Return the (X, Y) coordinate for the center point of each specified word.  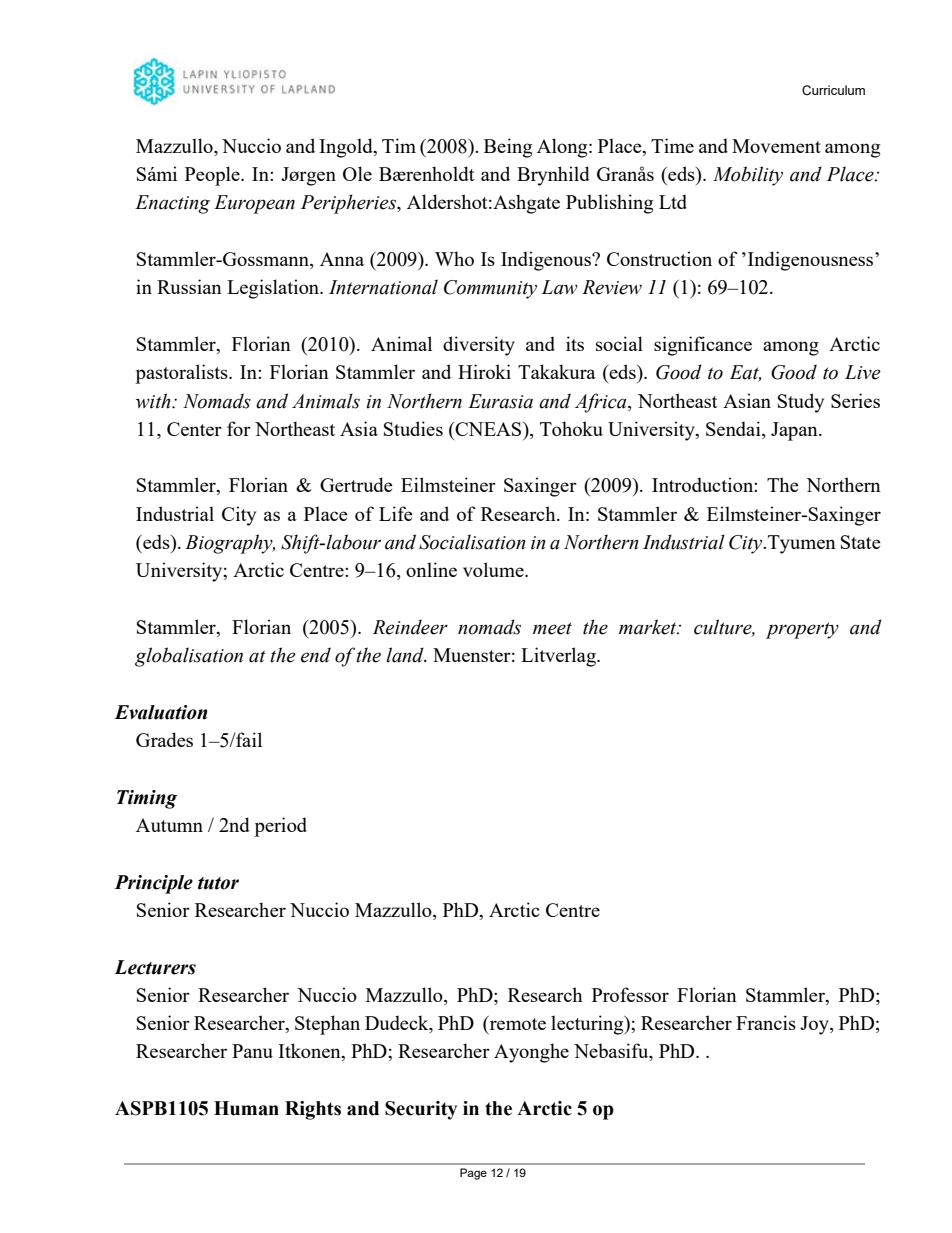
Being (508, 148)
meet (552, 628)
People (213, 176)
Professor (630, 994)
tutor (218, 883)
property (802, 630)
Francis (766, 1022)
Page (473, 1174)
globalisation (189, 657)
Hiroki (484, 371)
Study (801, 403)
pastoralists (182, 374)
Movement (776, 146)
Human (246, 1108)
